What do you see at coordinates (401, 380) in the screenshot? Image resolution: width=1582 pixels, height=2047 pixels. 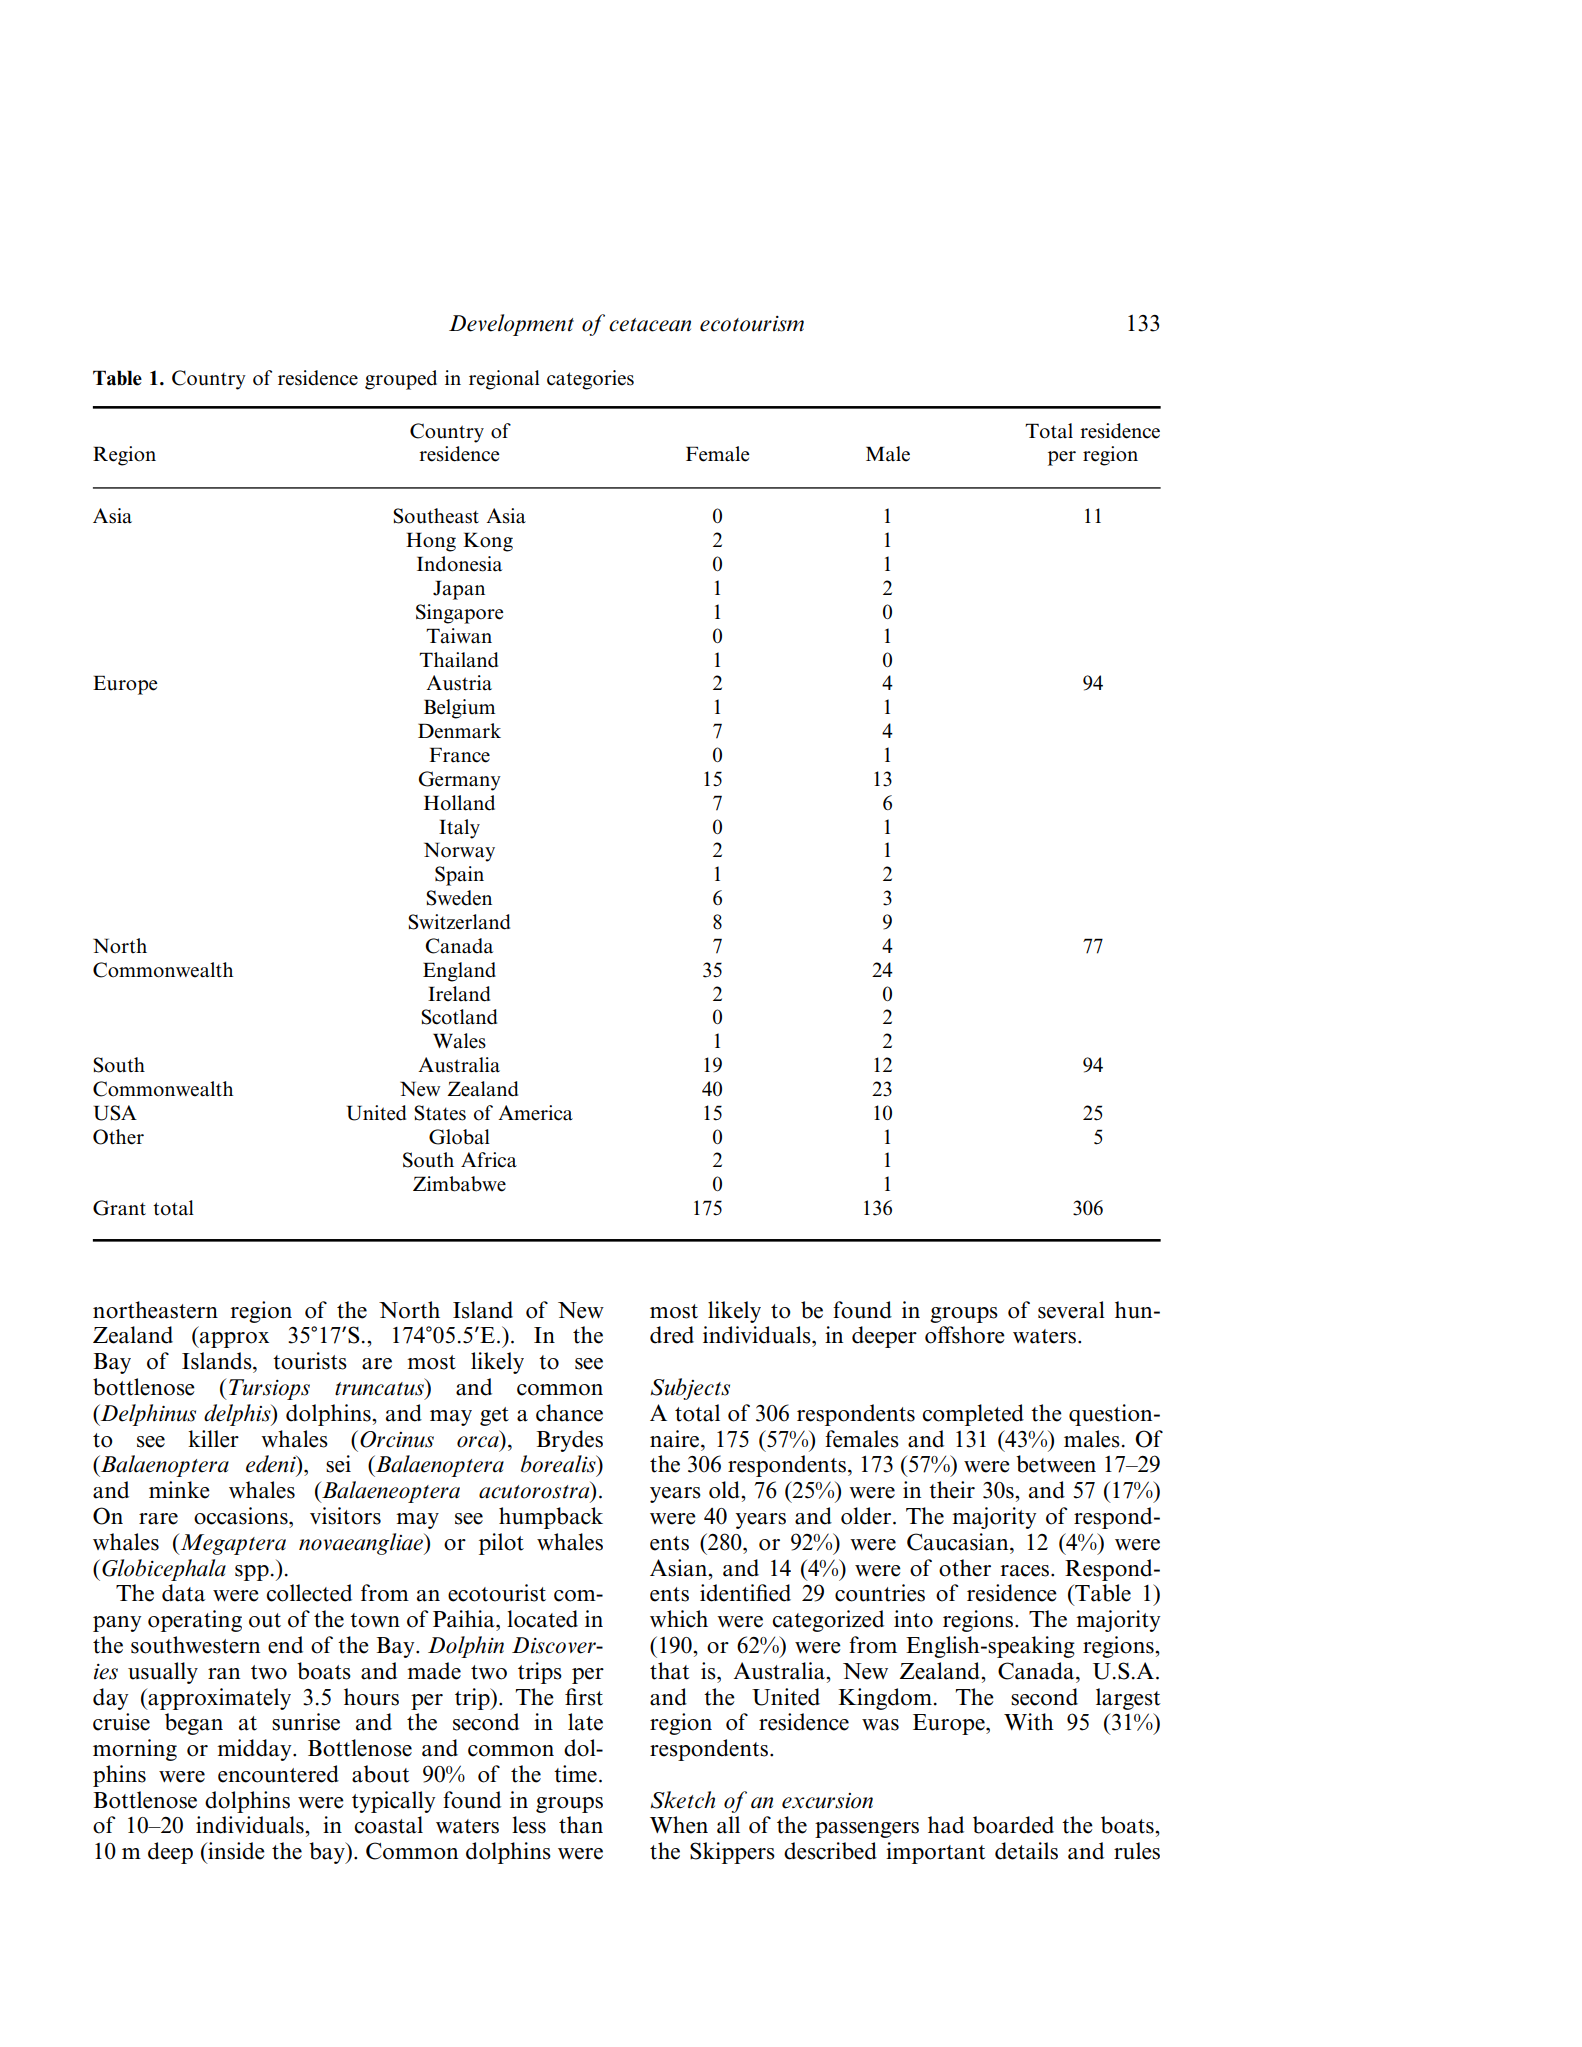 I see `grouped` at bounding box center [401, 380].
